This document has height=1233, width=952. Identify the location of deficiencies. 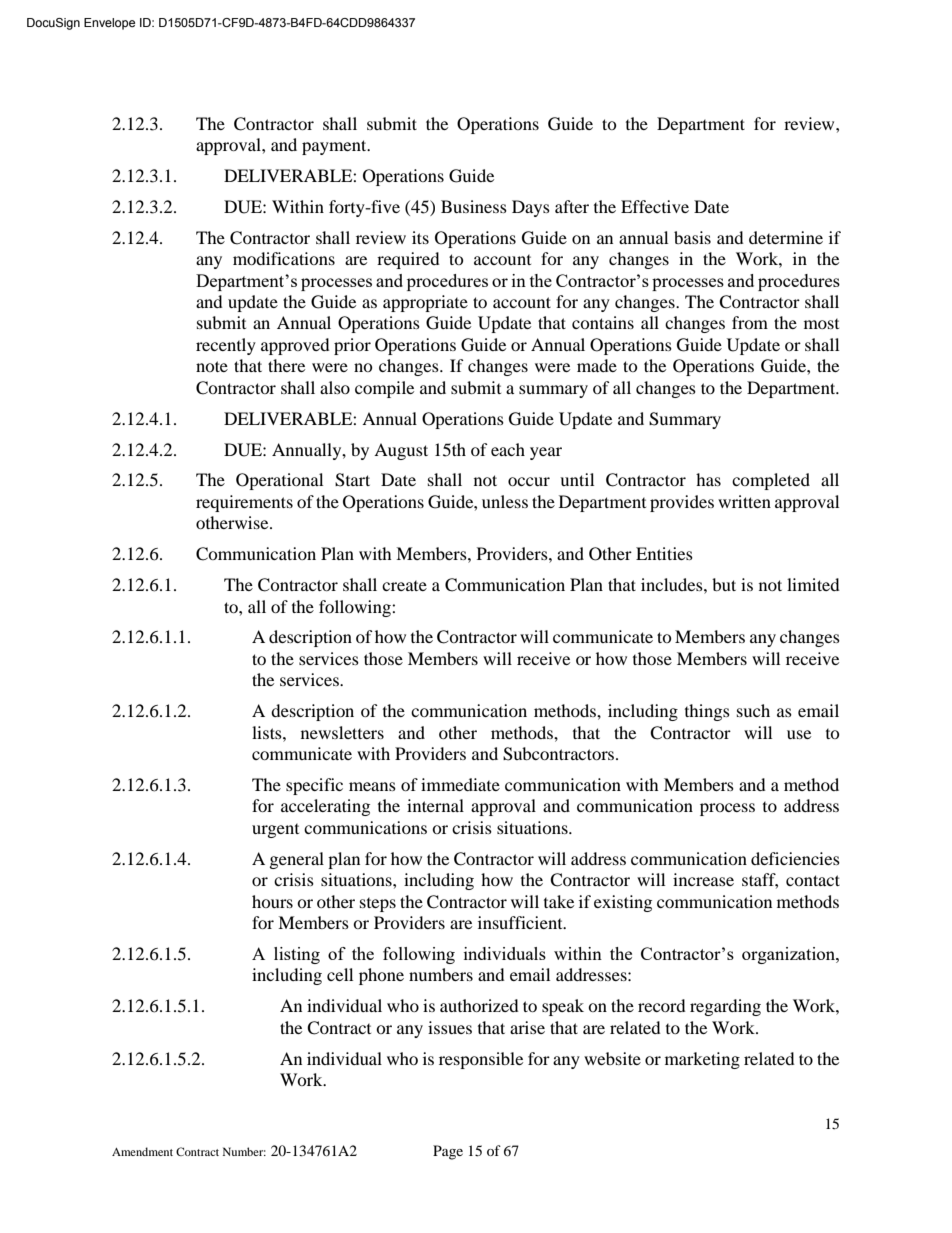
(795, 858).
